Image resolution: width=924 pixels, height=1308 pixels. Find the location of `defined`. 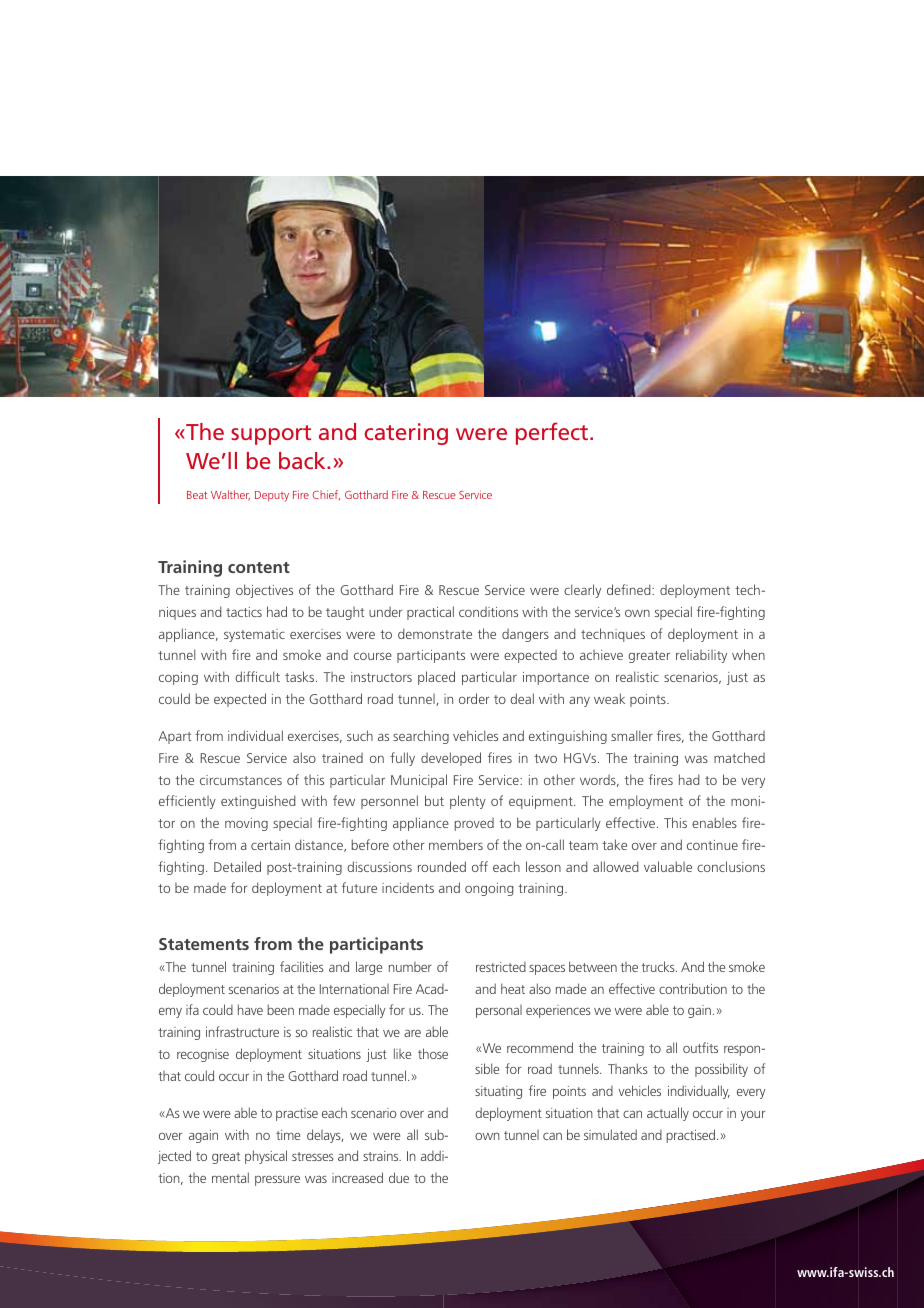

defined is located at coordinates (630, 589).
